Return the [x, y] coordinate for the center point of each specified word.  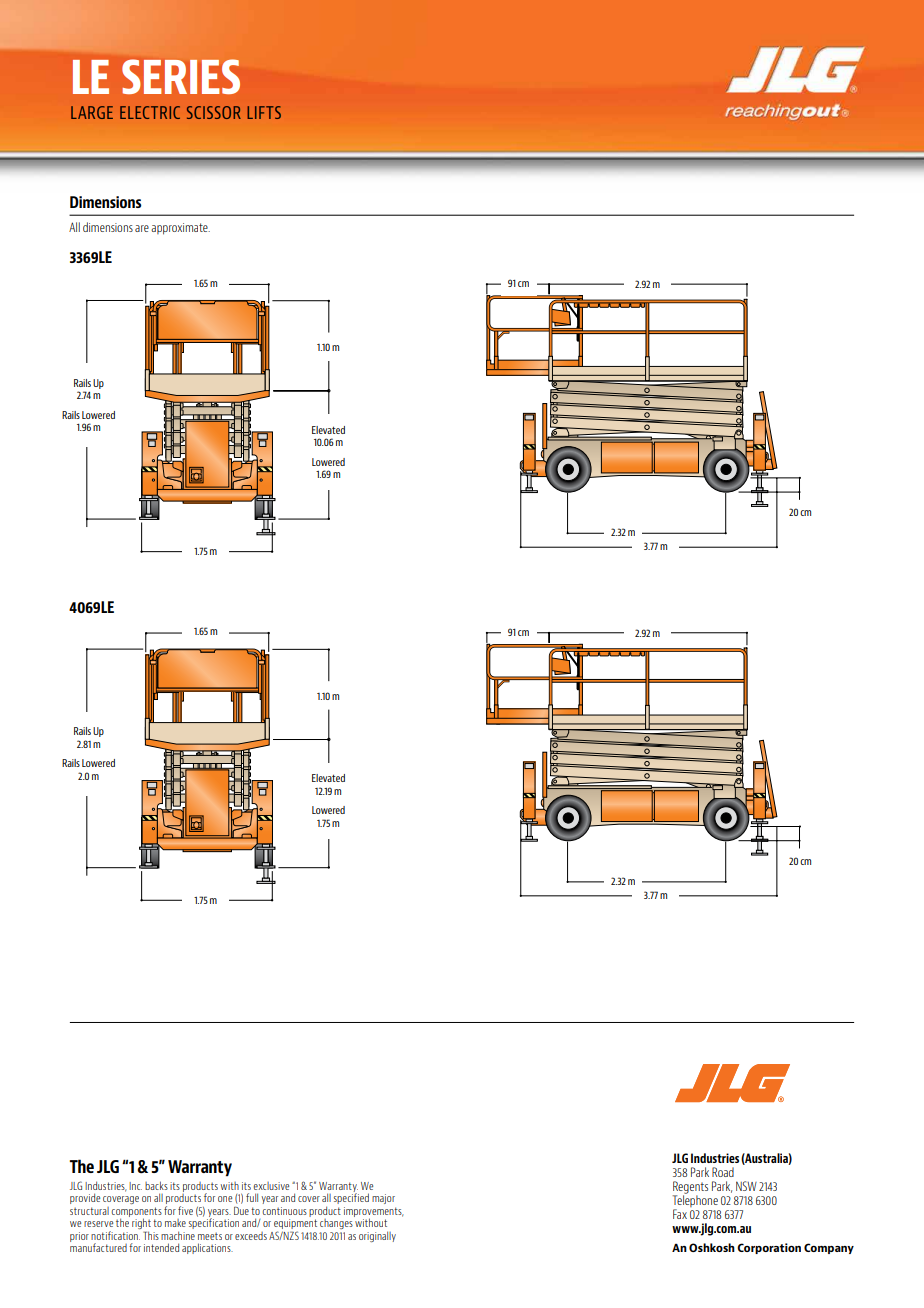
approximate [180, 229]
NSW [746, 1186]
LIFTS [264, 112]
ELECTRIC [150, 112]
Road [723, 1172]
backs [156, 1185]
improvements [374, 1213]
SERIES [181, 76]
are [142, 228]
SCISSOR [214, 112]
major [383, 1199]
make [175, 1223]
